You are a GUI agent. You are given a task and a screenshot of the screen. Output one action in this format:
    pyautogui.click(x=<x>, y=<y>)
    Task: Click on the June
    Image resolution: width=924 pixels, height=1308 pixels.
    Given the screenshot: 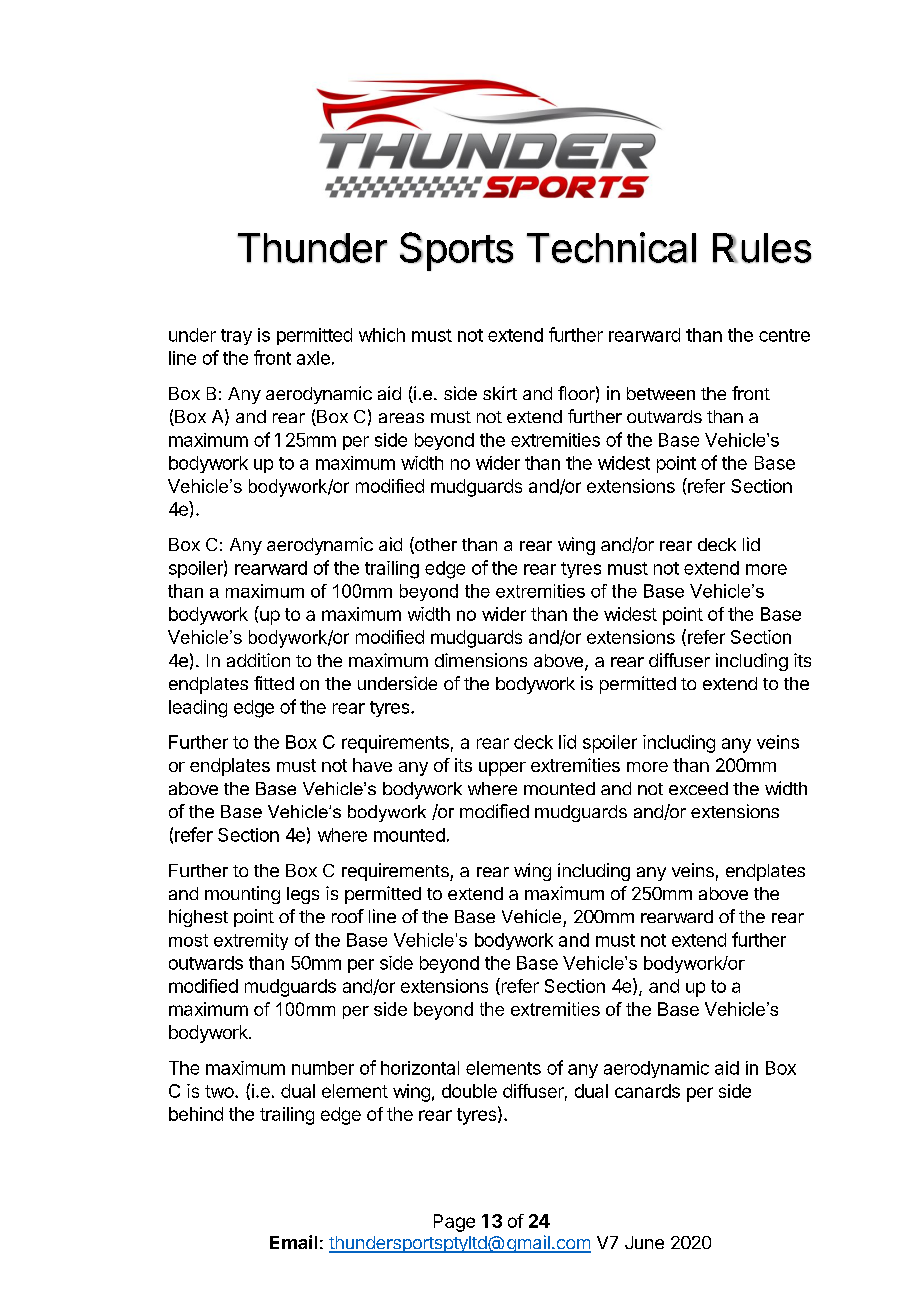 What is the action you would take?
    pyautogui.click(x=644, y=1242)
